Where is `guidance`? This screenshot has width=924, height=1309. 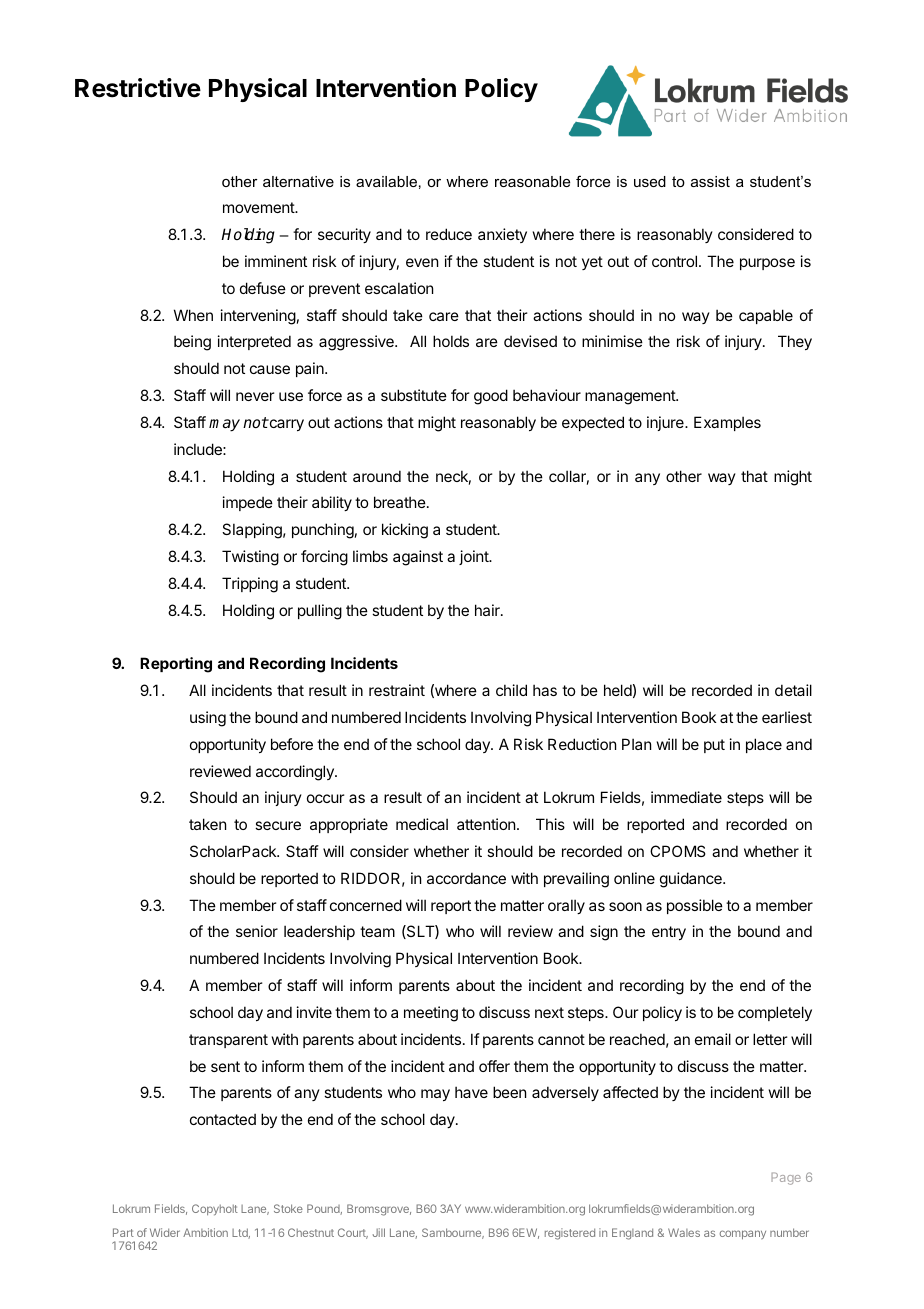 guidance is located at coordinates (692, 880).
